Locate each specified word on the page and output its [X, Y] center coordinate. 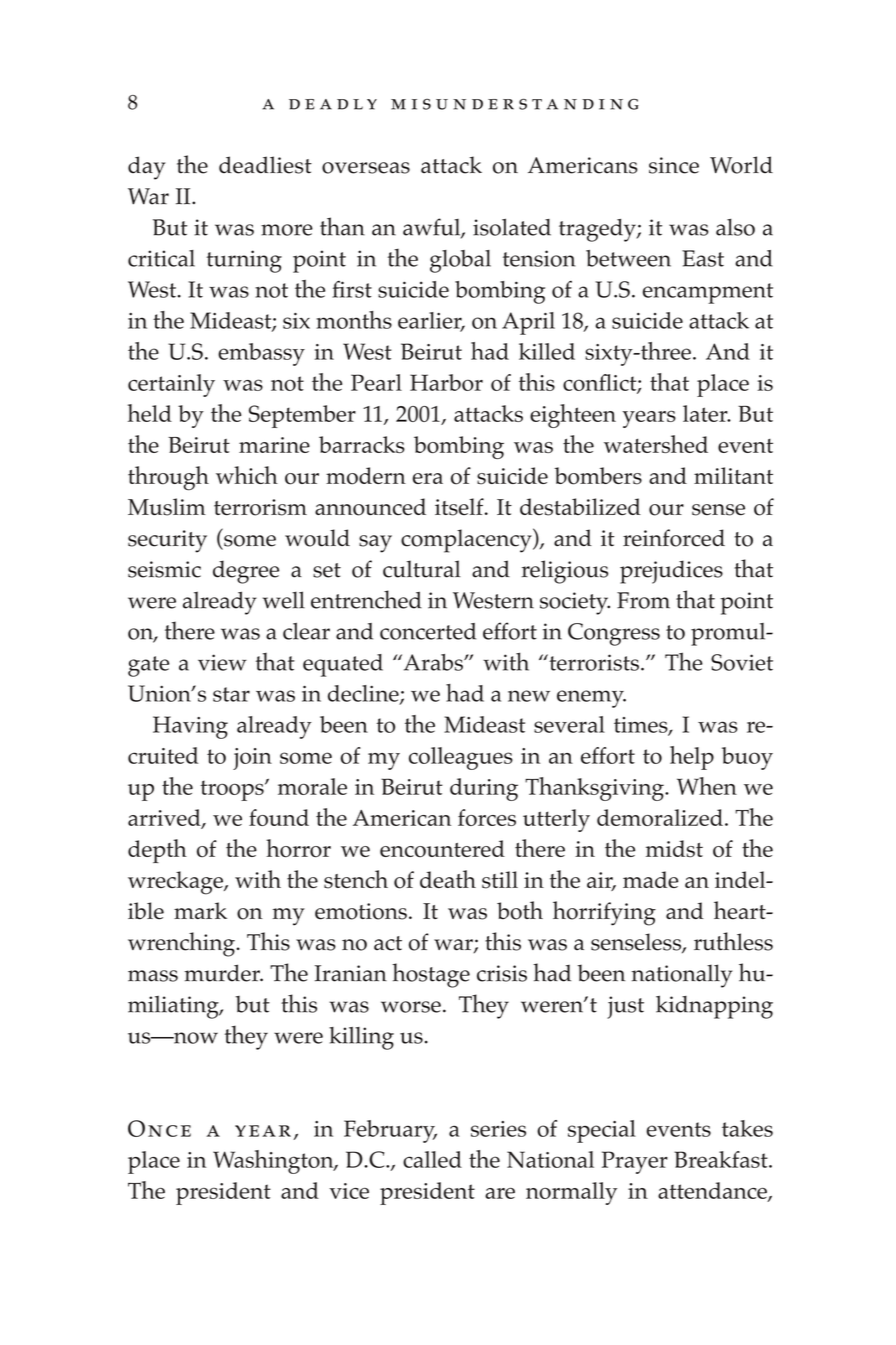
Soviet [742, 662]
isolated [512, 227]
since [674, 165]
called [432, 1159]
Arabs [433, 662]
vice [349, 1191]
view [222, 662]
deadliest [265, 165]
